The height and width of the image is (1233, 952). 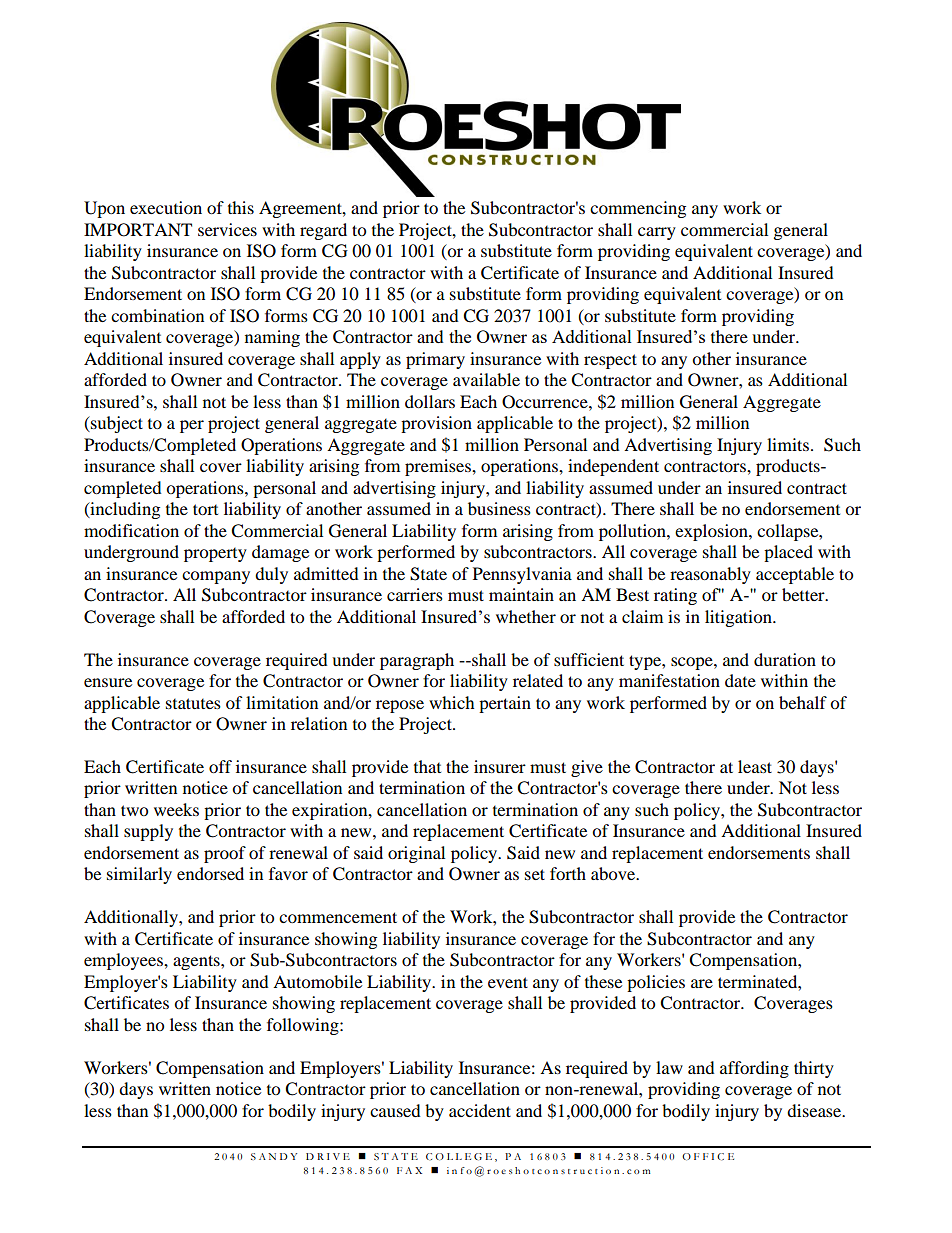 I want to click on set, so click(x=535, y=874).
